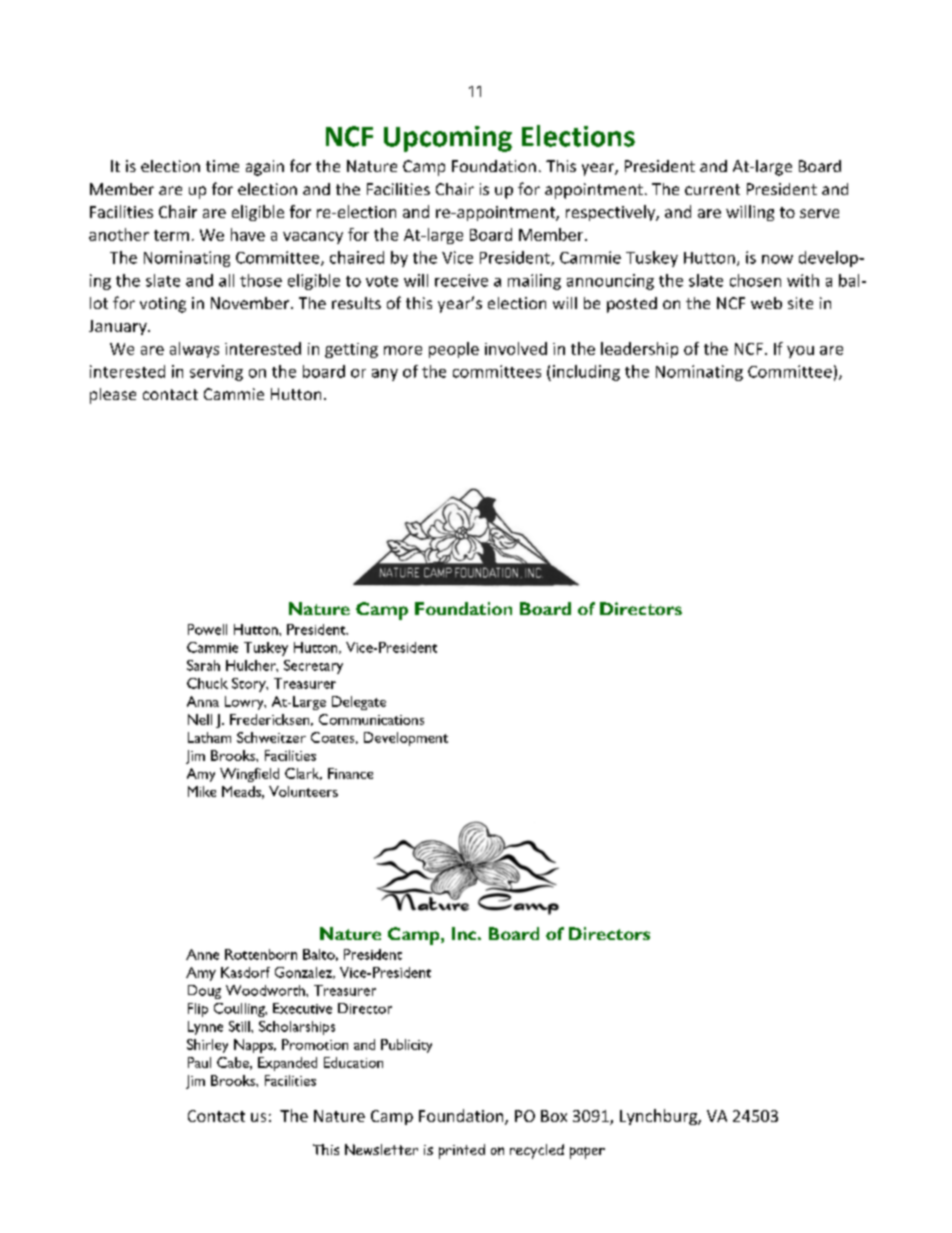  What do you see at coordinates (202, 791) in the screenshot?
I see `Mike` at bounding box center [202, 791].
